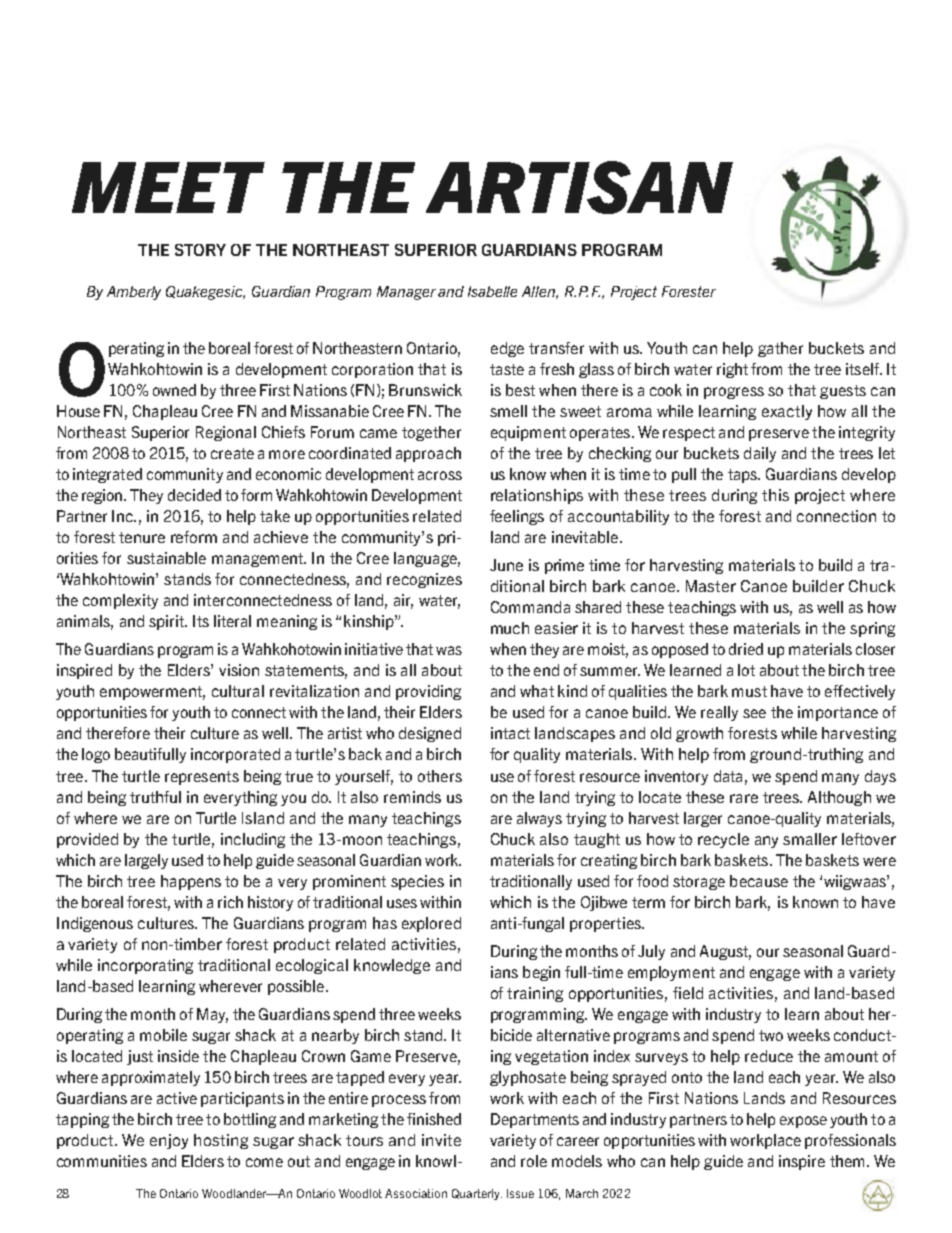 This screenshot has height=1233, width=952. I want to click on ARTISAN, so click(579, 187).
